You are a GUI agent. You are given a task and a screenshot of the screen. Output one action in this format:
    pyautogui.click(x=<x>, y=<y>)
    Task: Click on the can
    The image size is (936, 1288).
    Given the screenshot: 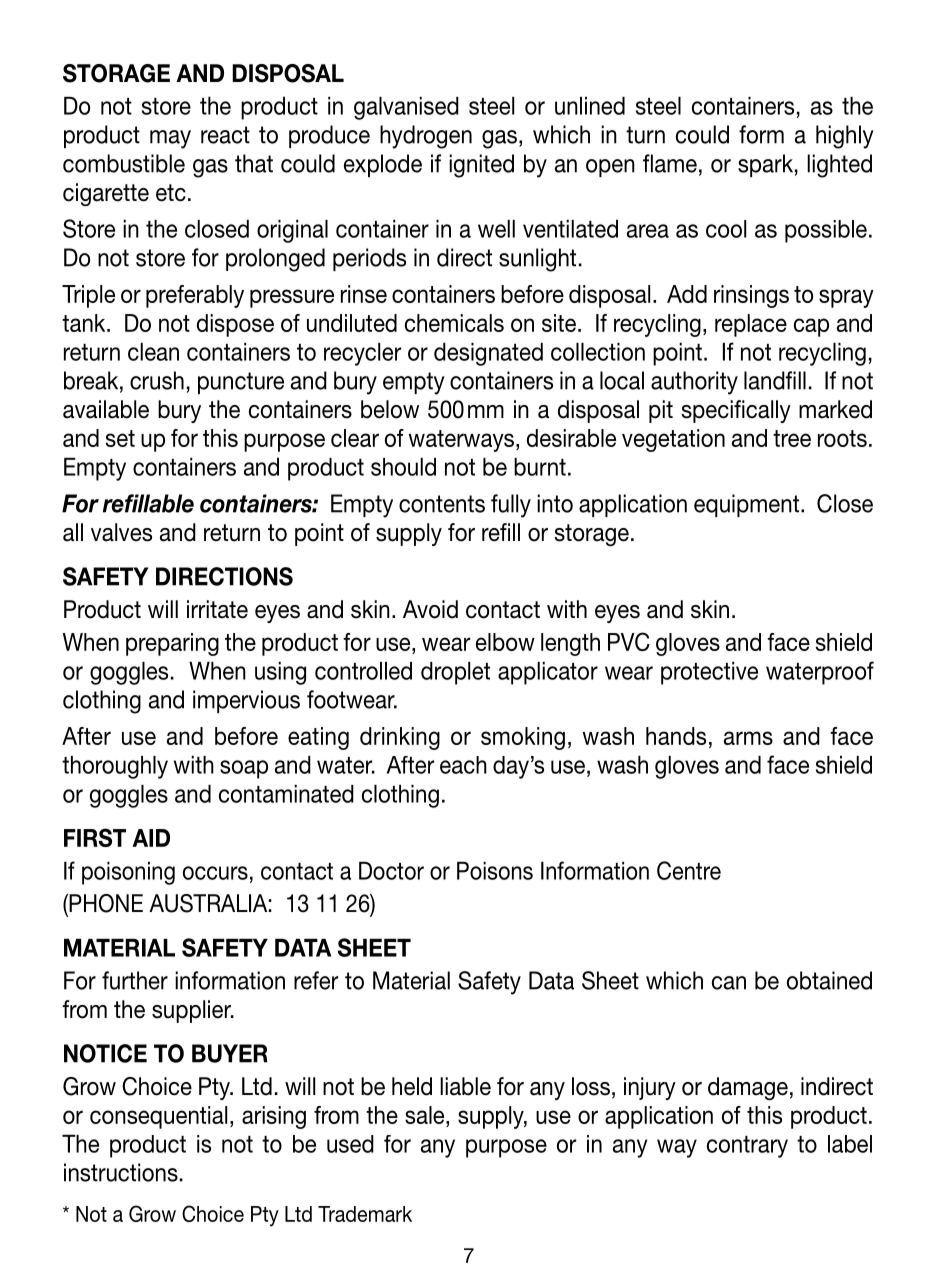 What is the action you would take?
    pyautogui.click(x=729, y=983)
